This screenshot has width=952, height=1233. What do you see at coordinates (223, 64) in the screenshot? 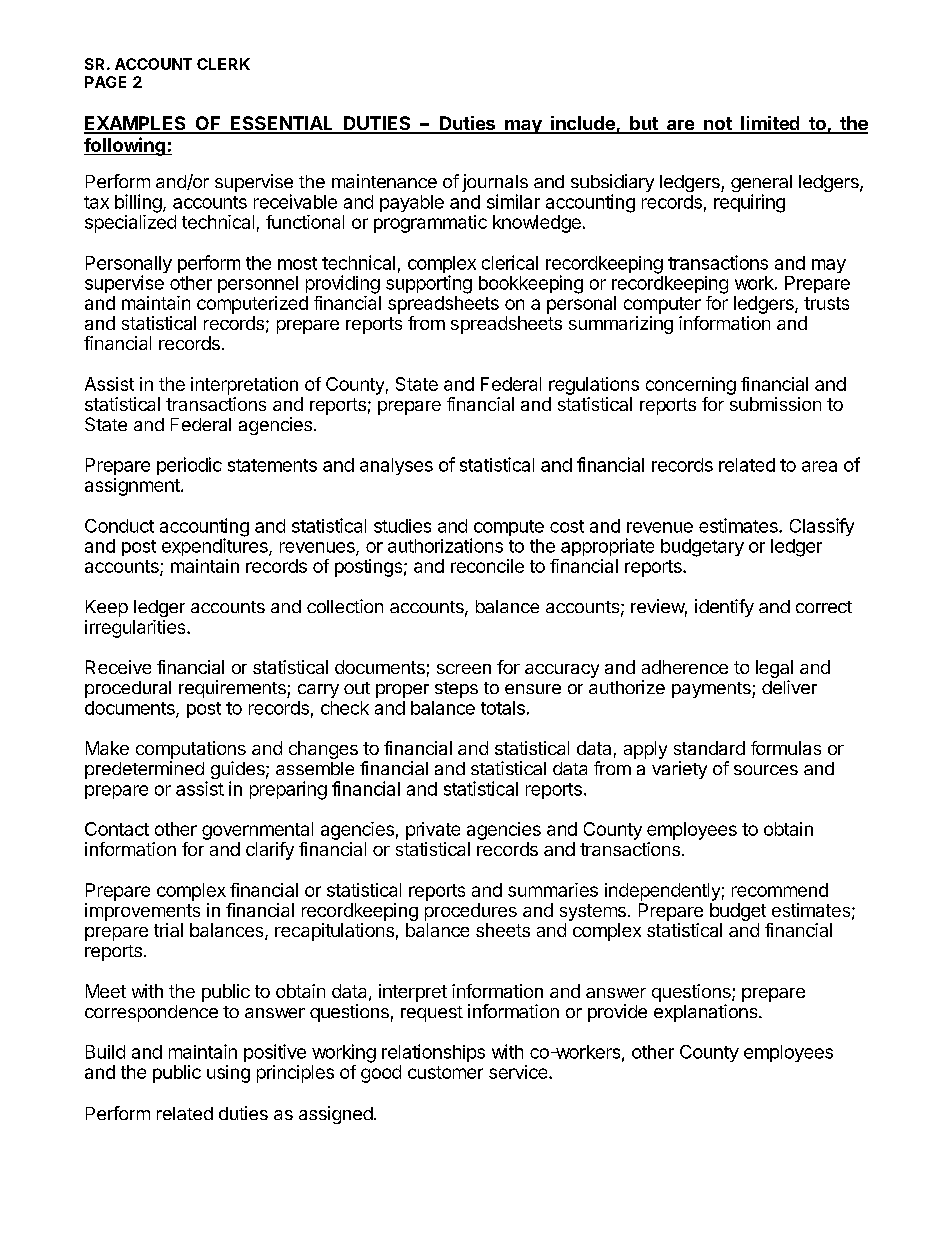
I see `CLERK` at bounding box center [223, 64].
